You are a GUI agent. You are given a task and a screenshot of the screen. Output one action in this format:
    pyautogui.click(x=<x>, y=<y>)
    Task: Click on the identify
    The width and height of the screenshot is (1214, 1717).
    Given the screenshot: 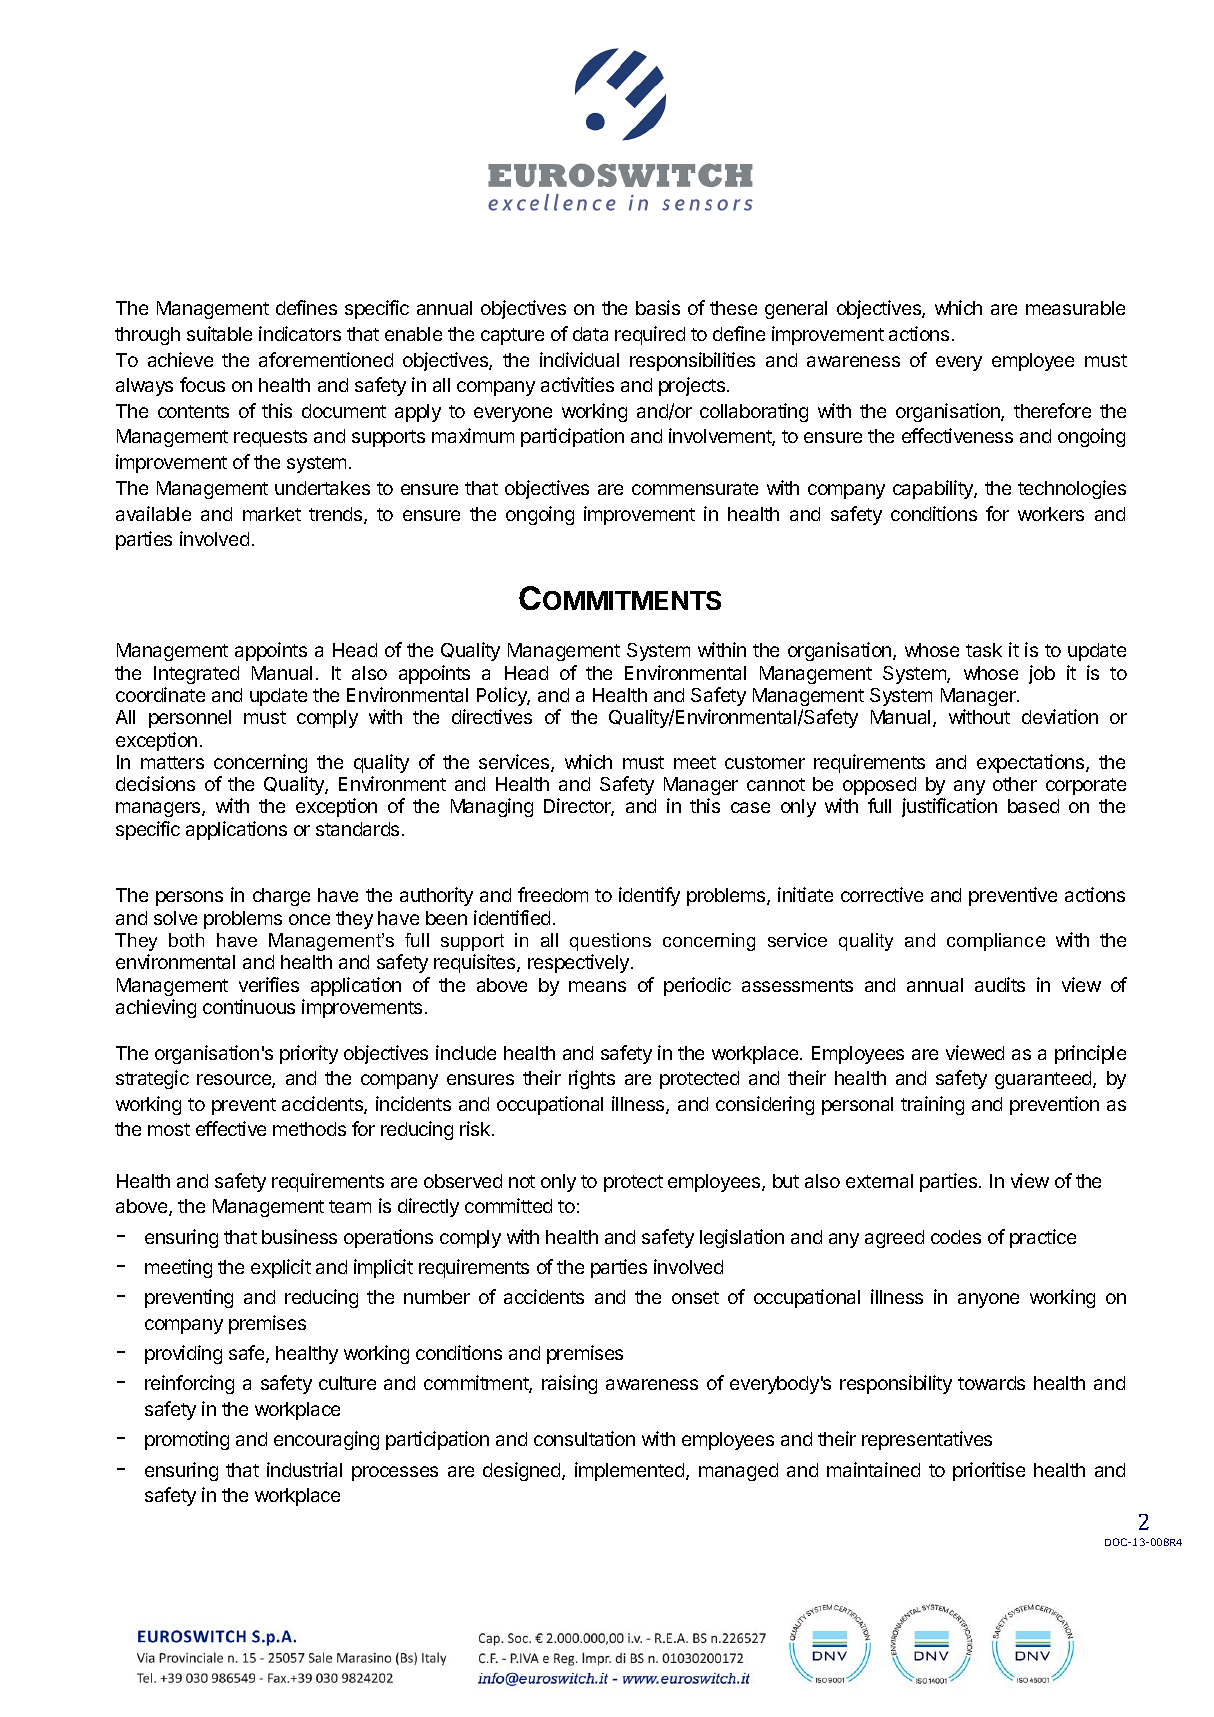 What is the action you would take?
    pyautogui.click(x=649, y=896)
